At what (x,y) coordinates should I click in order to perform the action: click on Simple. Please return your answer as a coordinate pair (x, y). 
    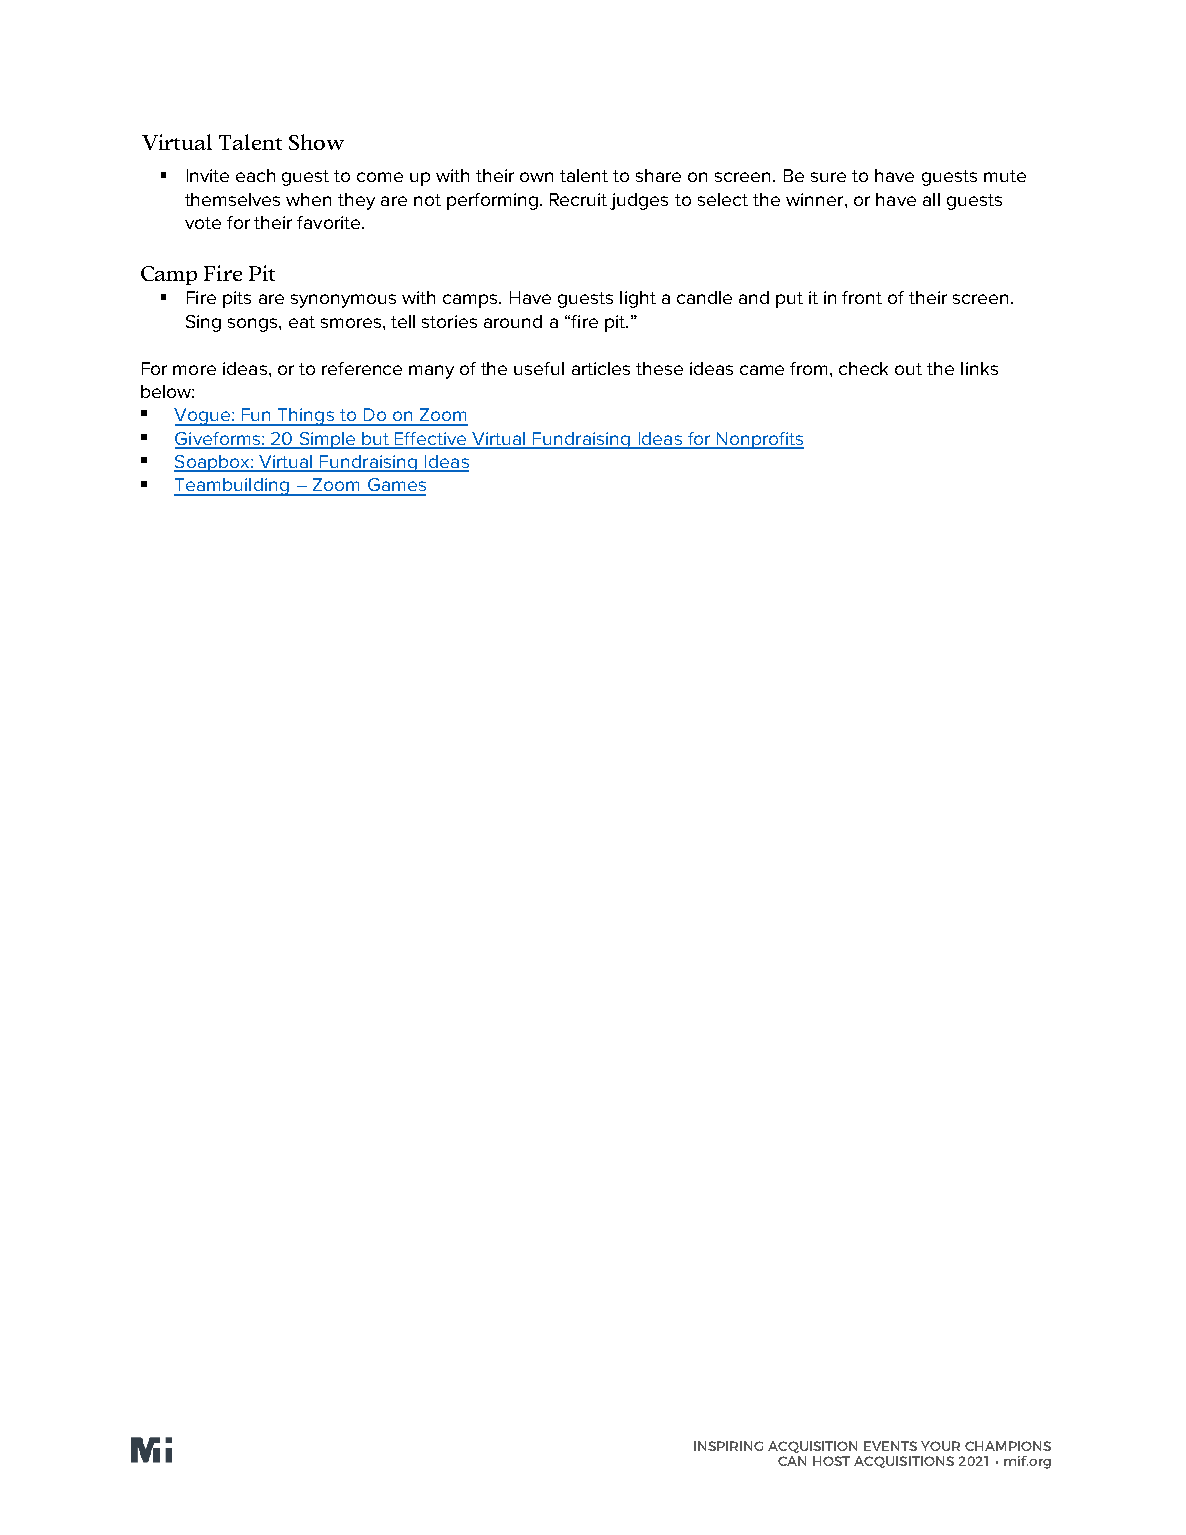
    Looking at the image, I should click on (327, 440).
